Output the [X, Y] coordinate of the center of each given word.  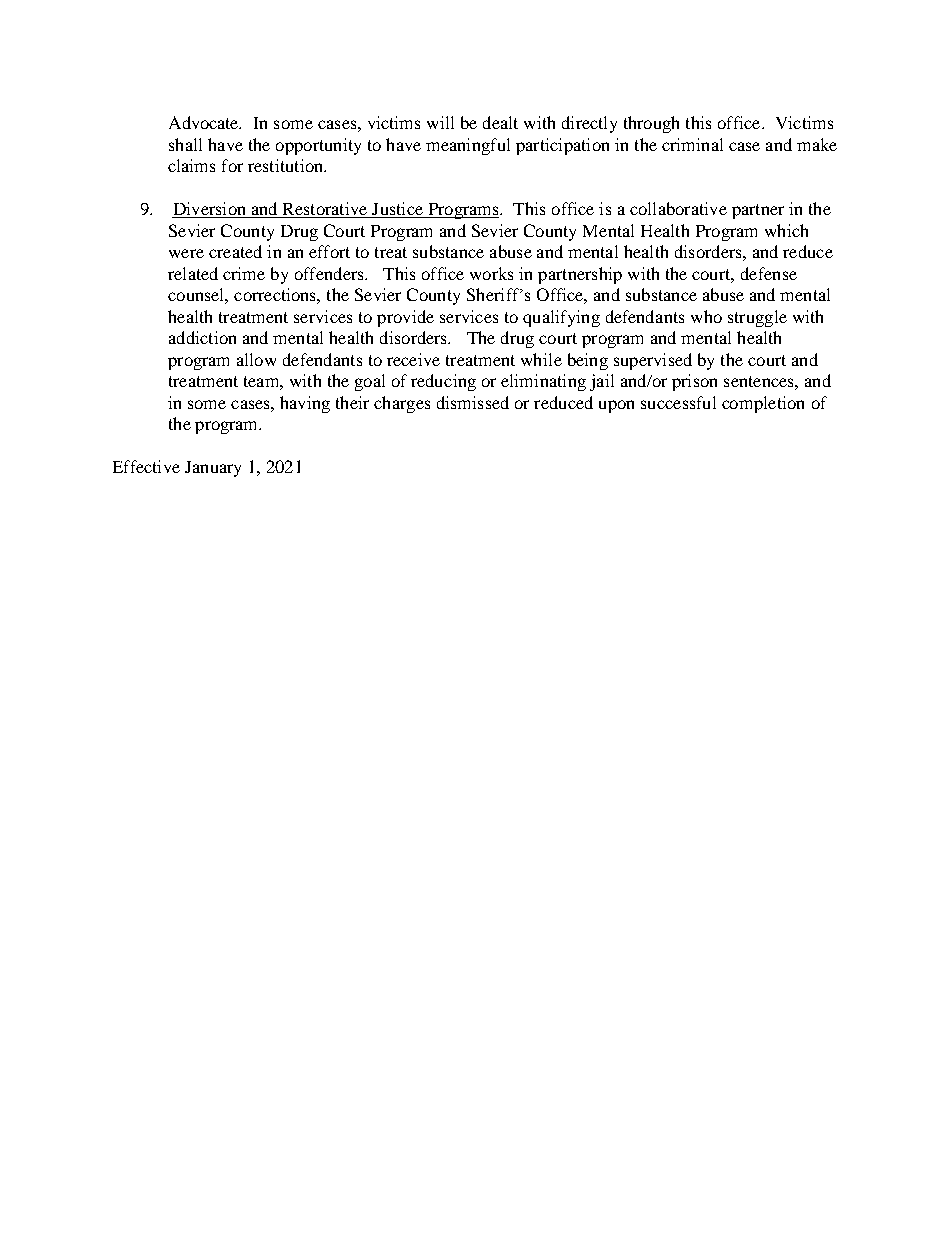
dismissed [473, 402]
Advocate [205, 122]
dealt [500, 122]
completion [763, 404]
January [213, 469]
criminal [692, 144]
